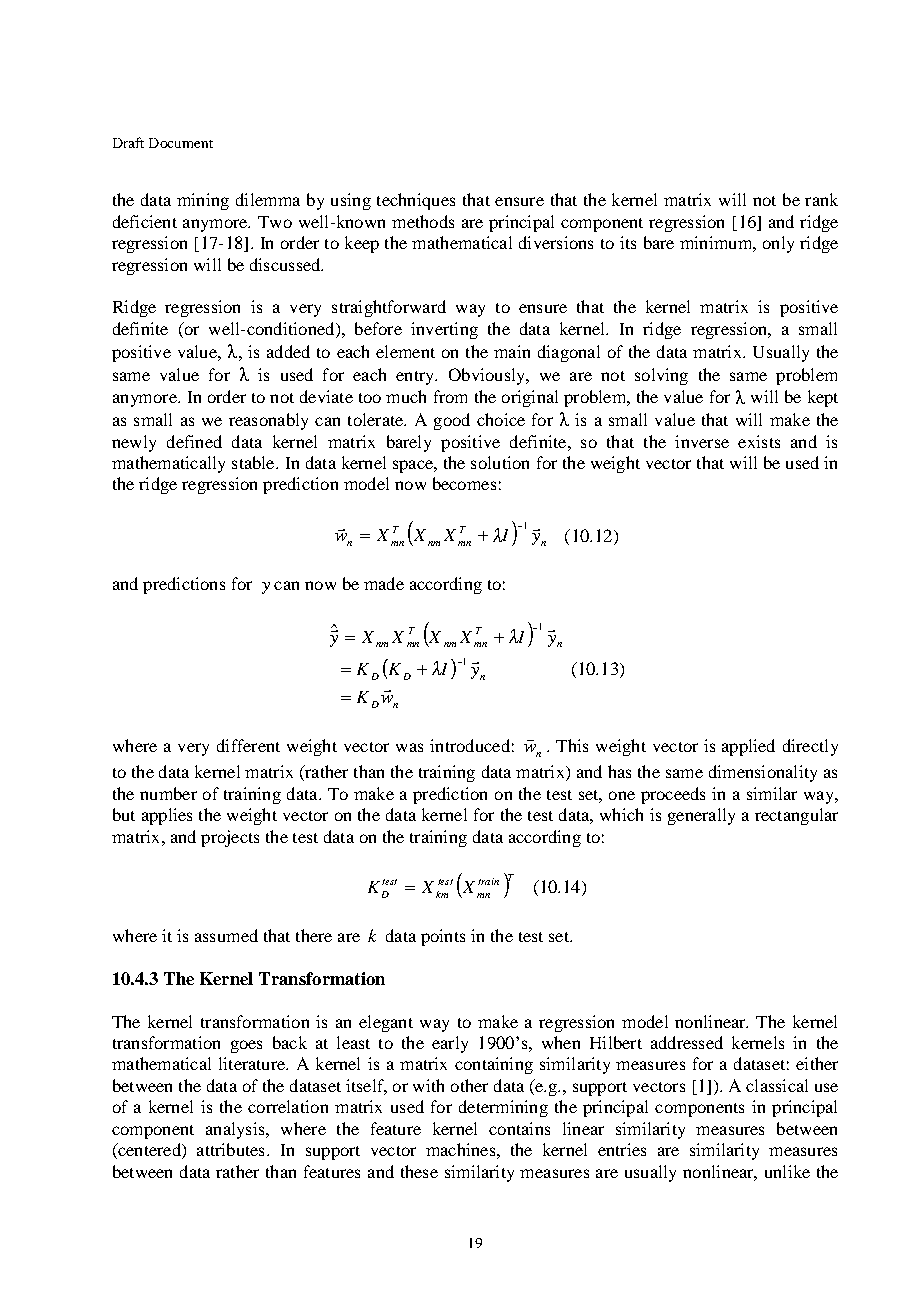  What do you see at coordinates (248, 745) in the screenshot?
I see `different` at bounding box center [248, 745].
